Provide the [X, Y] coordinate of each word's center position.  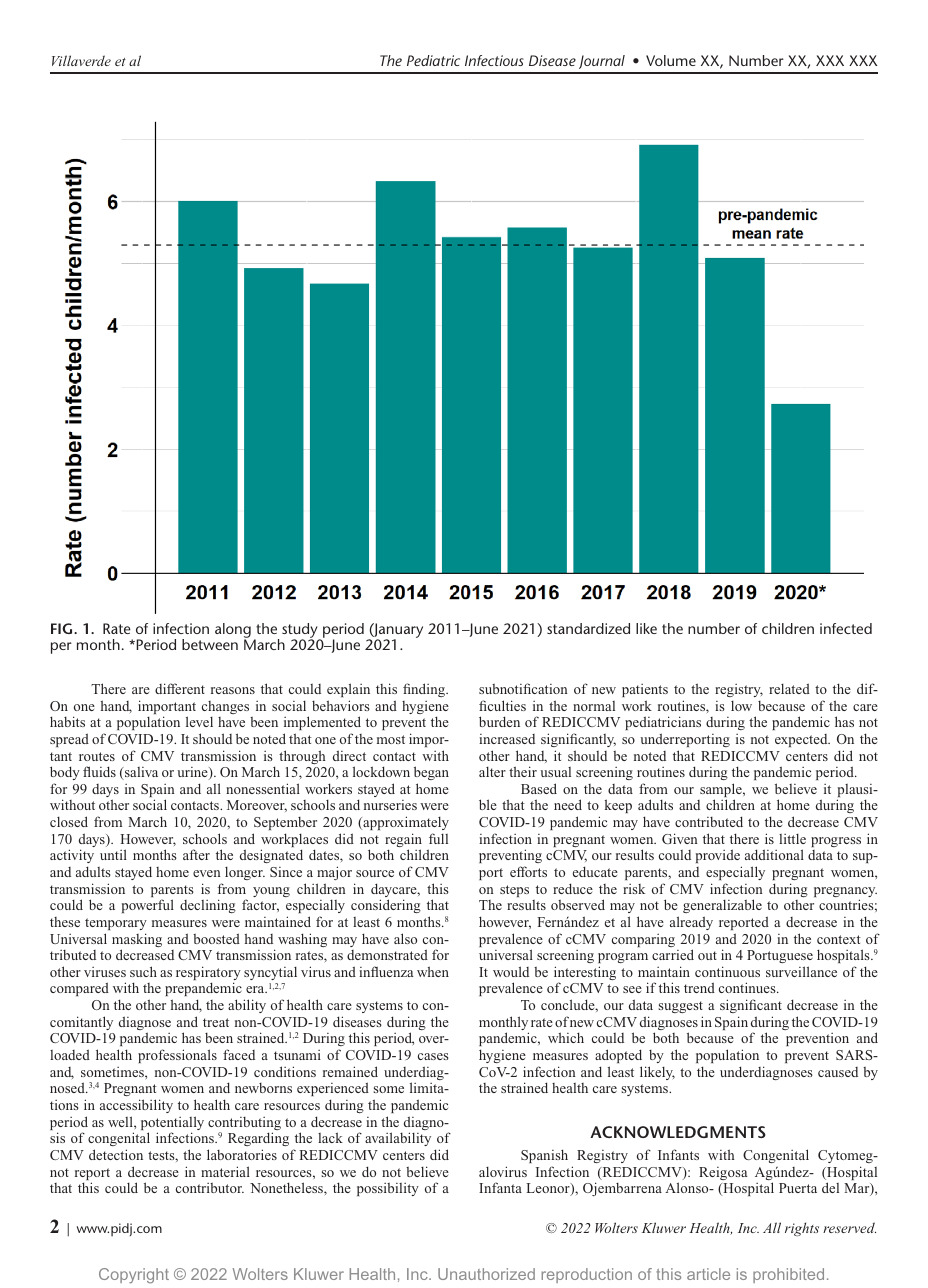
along [233, 631]
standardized [588, 628]
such [143, 971]
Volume [671, 60]
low [741, 706]
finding [425, 690]
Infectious [494, 60]
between [210, 644]
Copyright [134, 1276]
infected [846, 628]
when [433, 971]
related [789, 688]
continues [748, 987]
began [431, 773]
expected [802, 740]
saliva [140, 773]
